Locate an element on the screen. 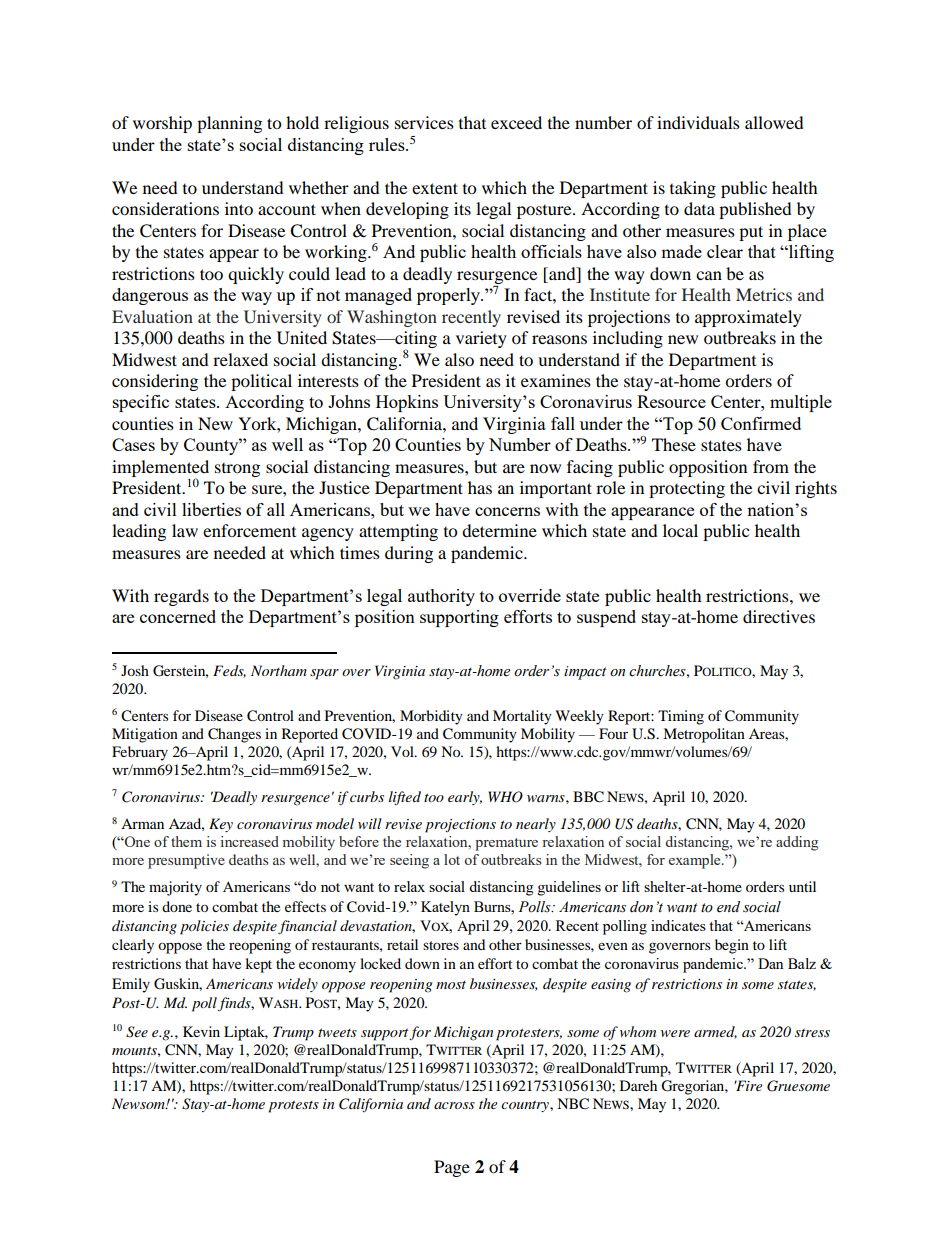  protests is located at coordinates (293, 1107).
